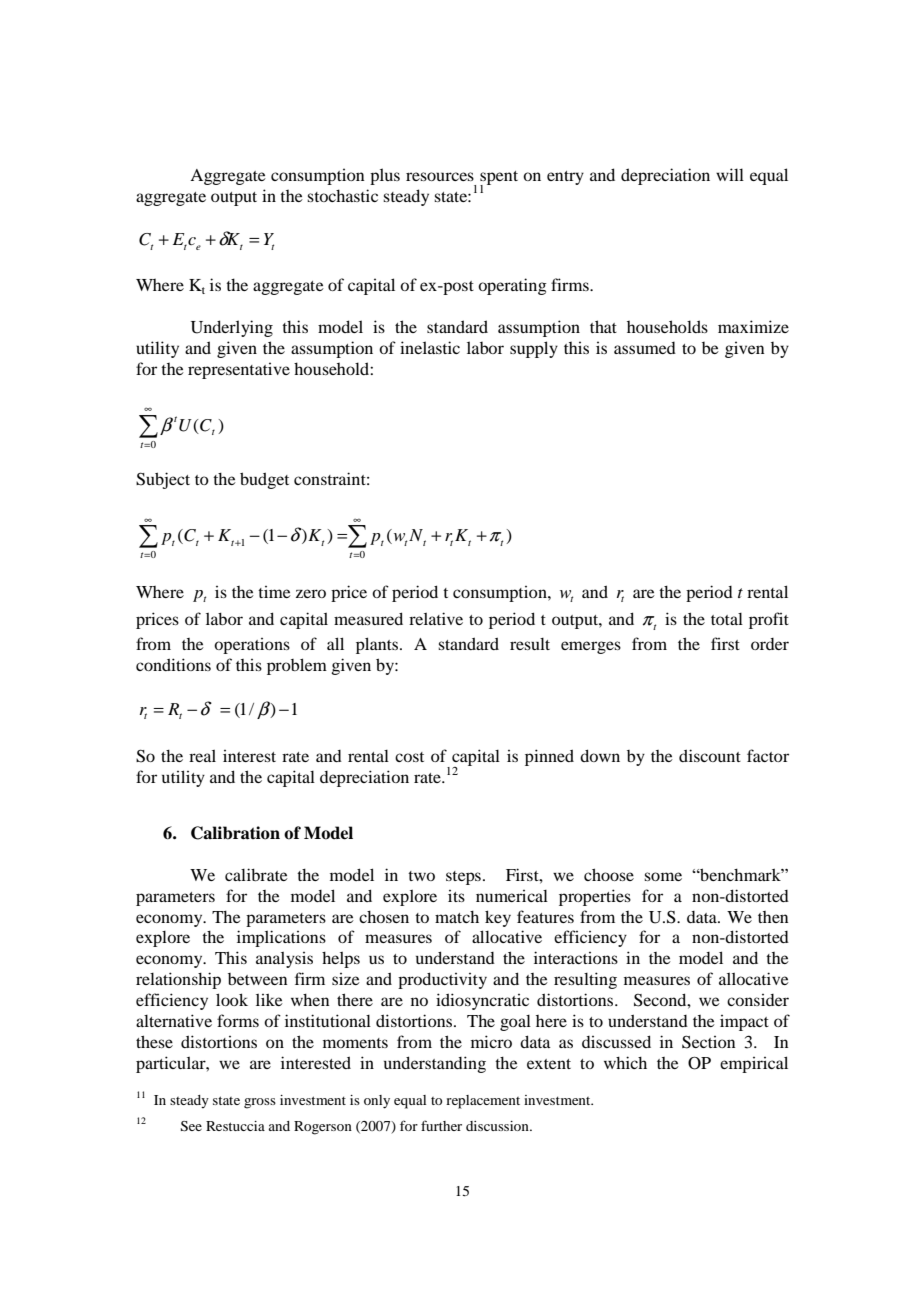 Image resolution: width=924 pixels, height=1308 pixels. What do you see at coordinates (483, 1102) in the document?
I see `replacement` at bounding box center [483, 1102].
